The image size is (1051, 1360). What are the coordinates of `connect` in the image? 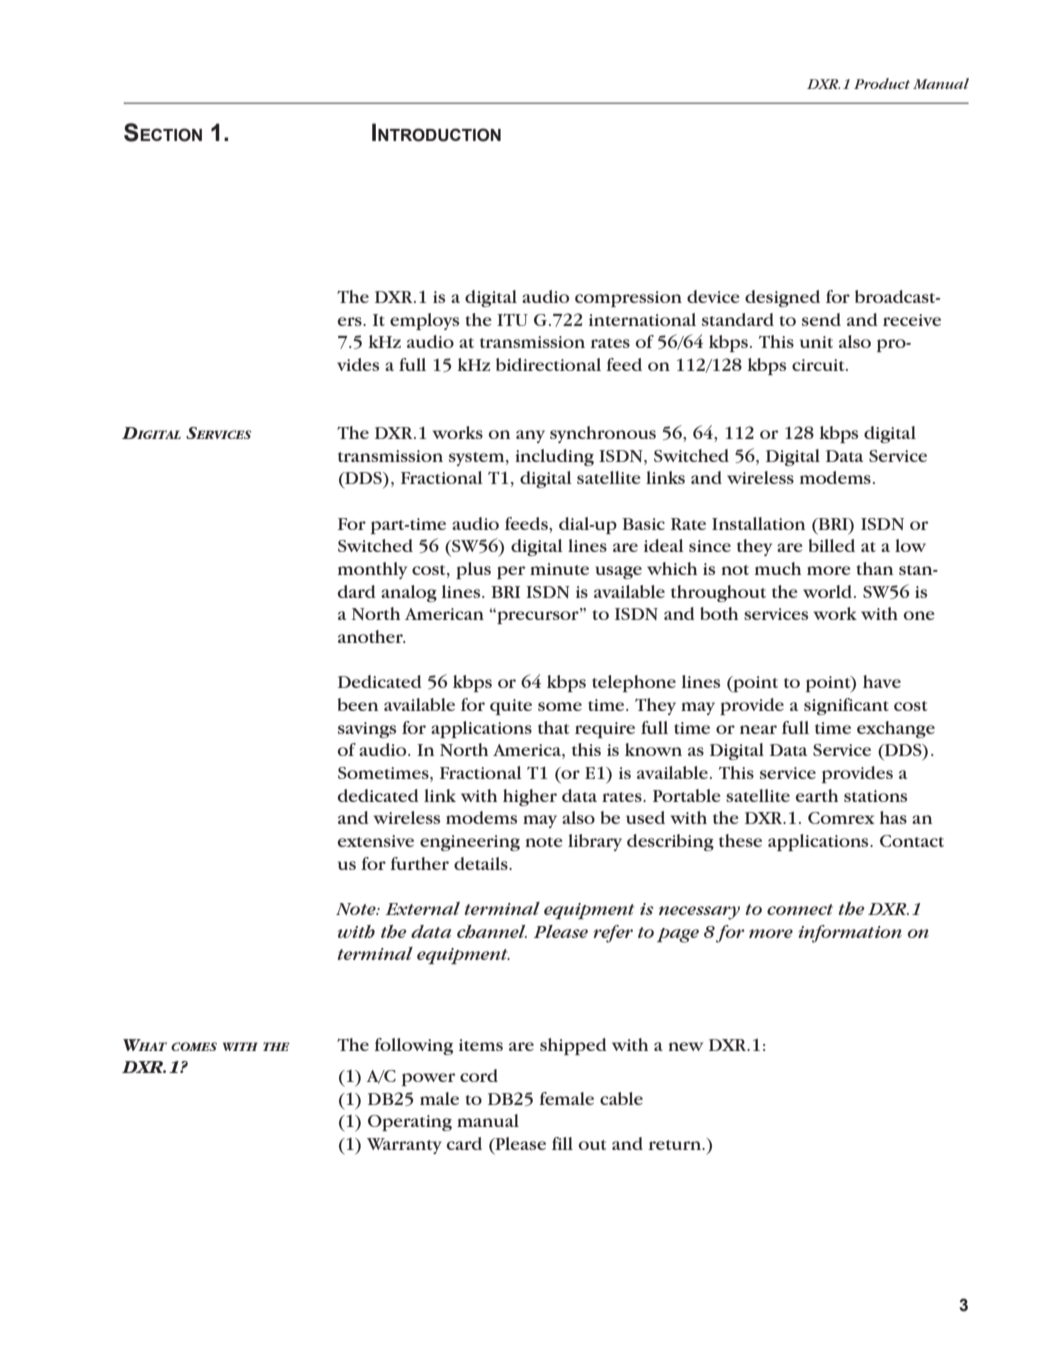 It's located at (800, 909).
